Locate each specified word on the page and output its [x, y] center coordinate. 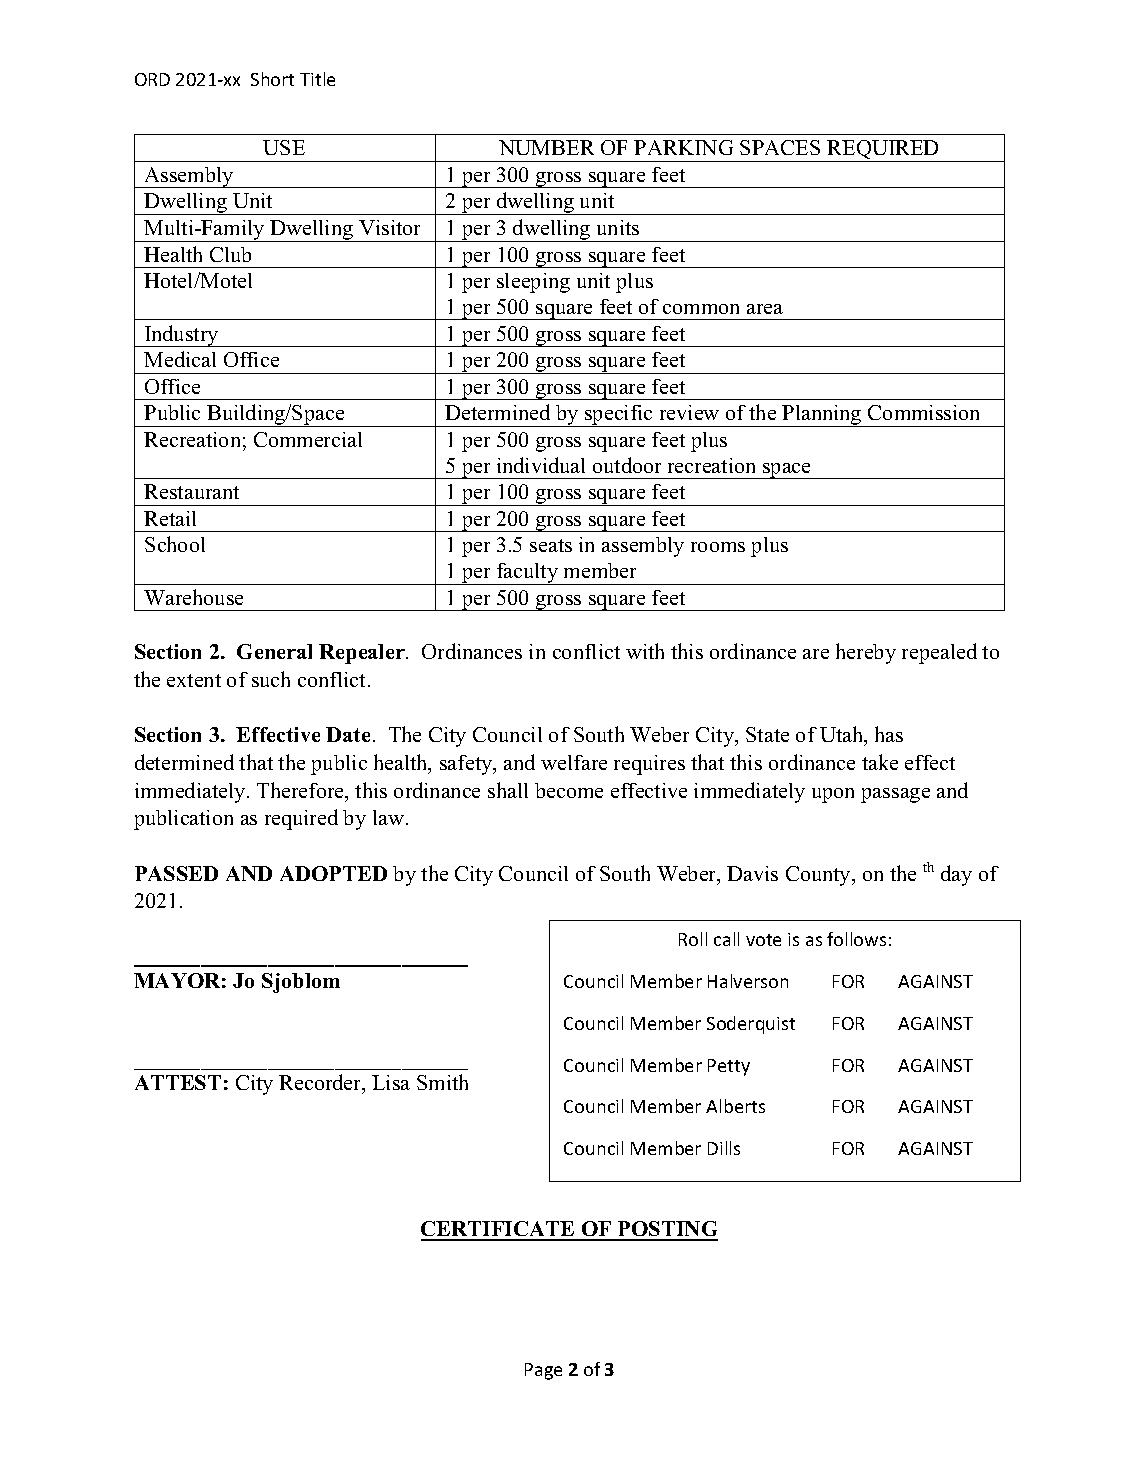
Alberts [735, 1106]
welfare [574, 762]
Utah [843, 736]
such [271, 679]
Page [543, 1371]
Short [272, 79]
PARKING [683, 147]
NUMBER [546, 147]
